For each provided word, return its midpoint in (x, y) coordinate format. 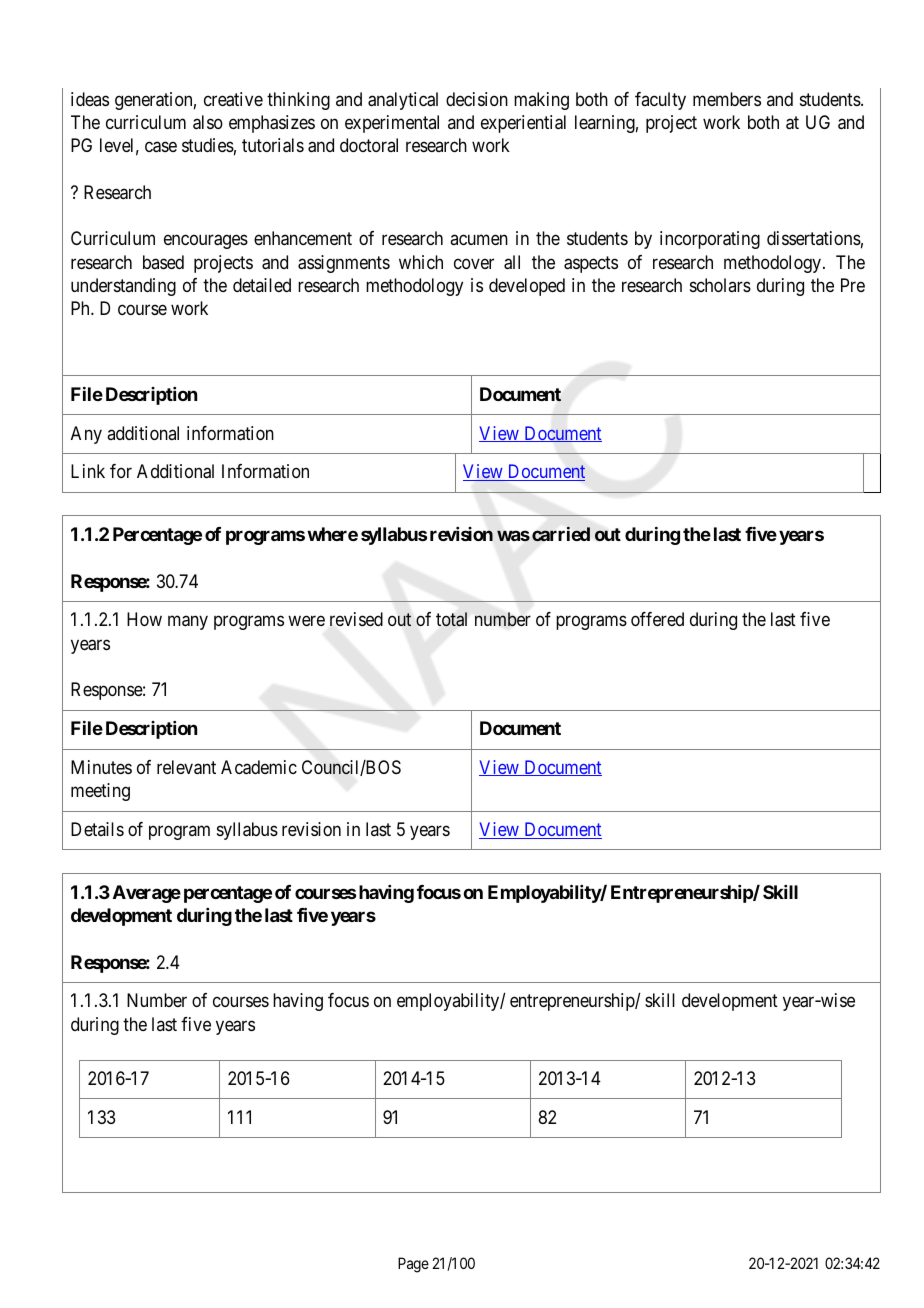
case (161, 147)
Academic (259, 767)
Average (147, 894)
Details (97, 829)
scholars (720, 285)
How (144, 619)
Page (413, 1265)
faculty (660, 101)
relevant (186, 767)
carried (561, 534)
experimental (392, 124)
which (421, 262)
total (451, 619)
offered (657, 619)
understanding (123, 287)
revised (356, 619)
